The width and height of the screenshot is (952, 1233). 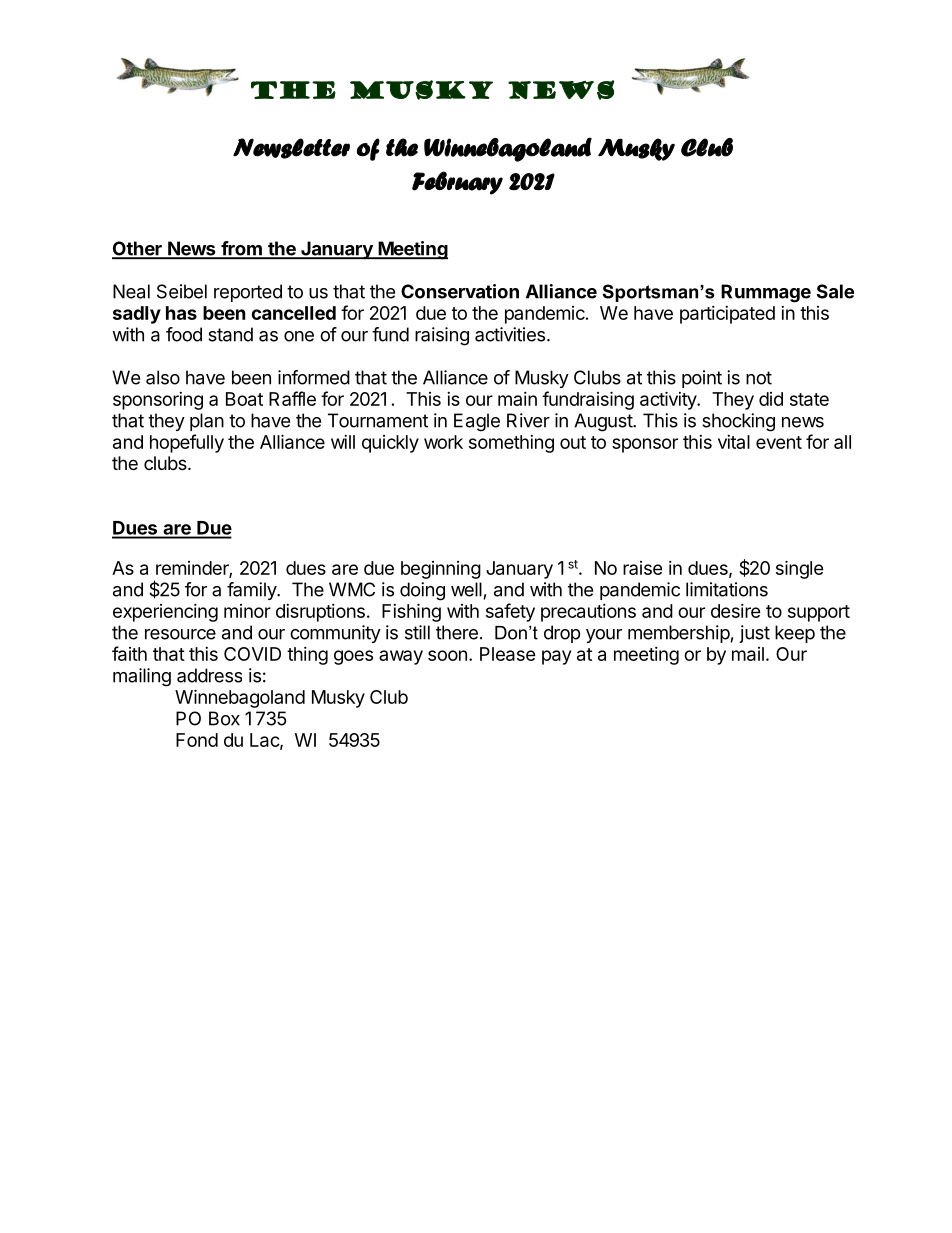 What do you see at coordinates (441, 570) in the screenshot?
I see `beginning` at bounding box center [441, 570].
